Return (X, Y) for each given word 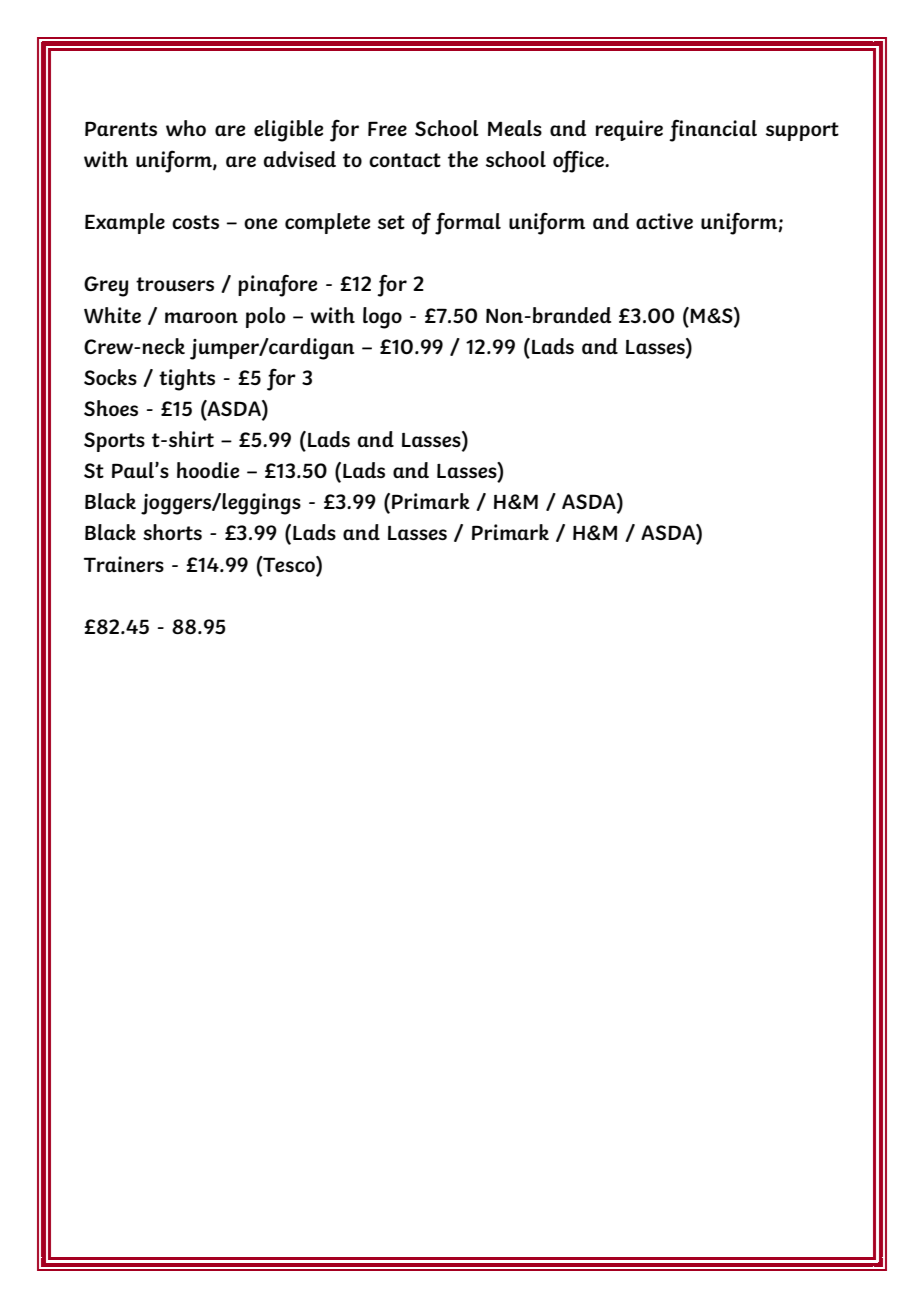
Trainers (124, 564)
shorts (172, 532)
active (664, 221)
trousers (175, 284)
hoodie (208, 470)
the (463, 159)
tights (187, 380)
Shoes (111, 408)
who (186, 128)
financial (713, 130)
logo (382, 318)
